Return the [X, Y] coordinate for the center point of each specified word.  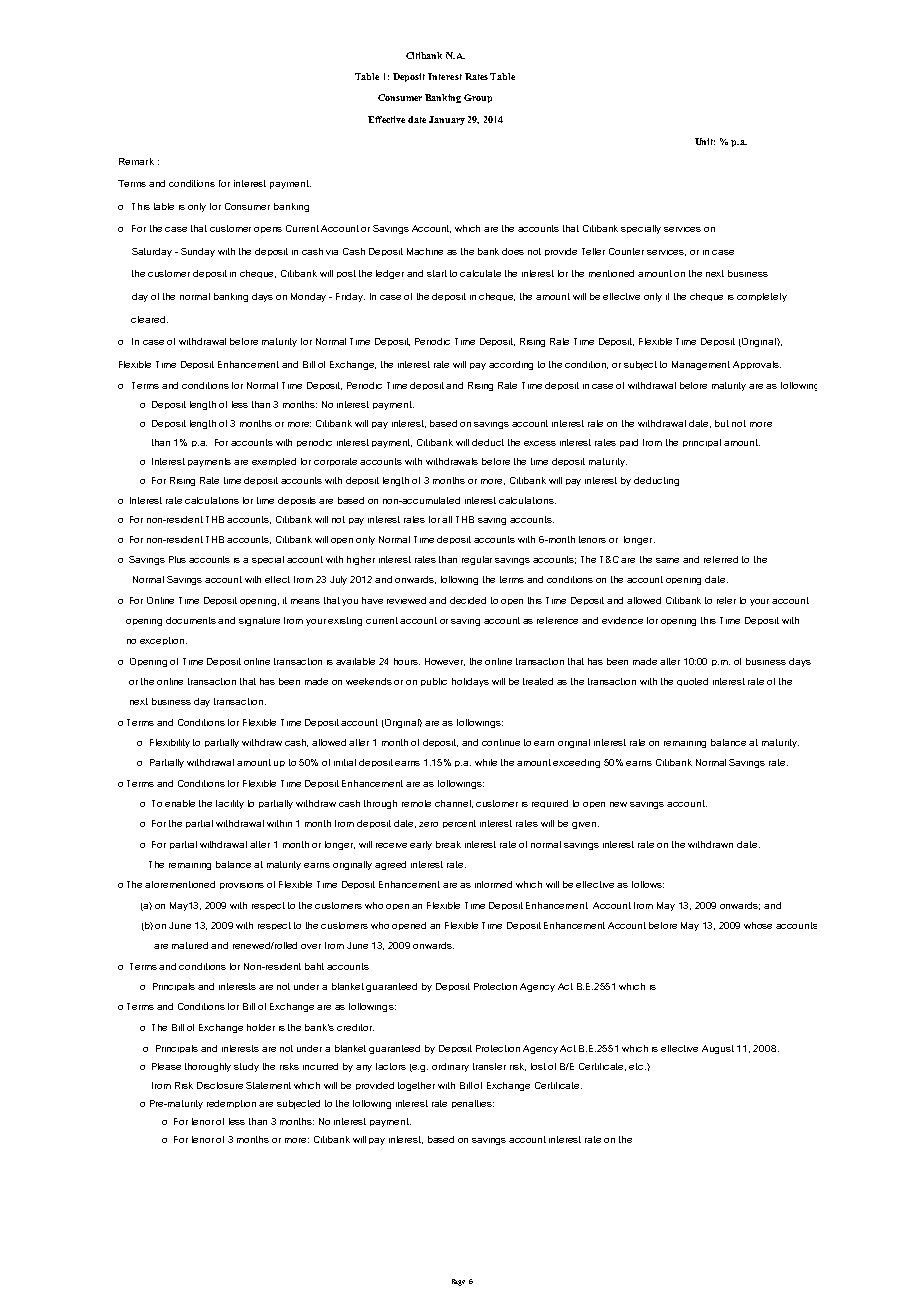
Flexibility [170, 743]
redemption [231, 1104]
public [434, 682]
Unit [705, 141]
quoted [692, 682]
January [447, 120]
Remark [136, 161]
